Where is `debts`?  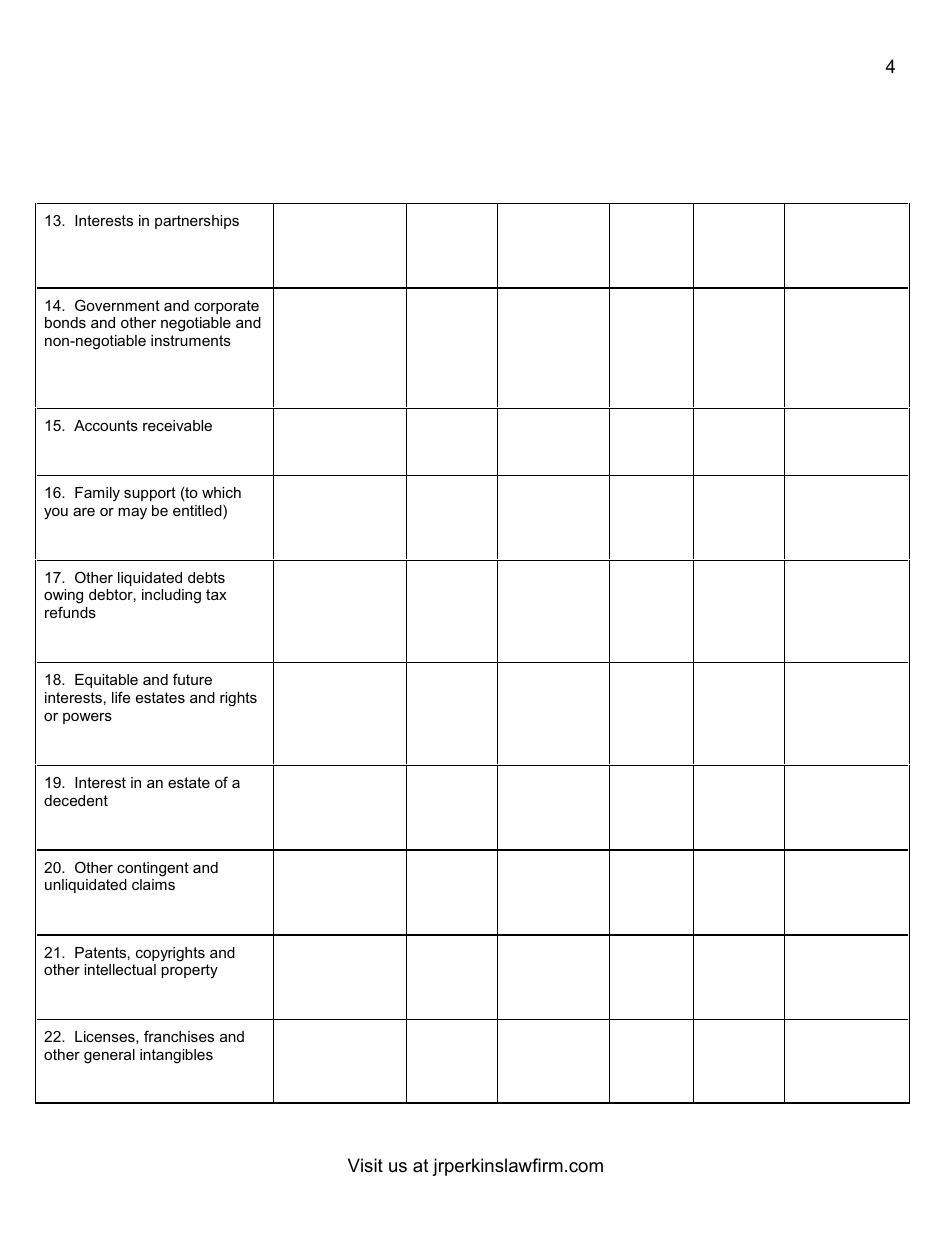
debts is located at coordinates (206, 577).
